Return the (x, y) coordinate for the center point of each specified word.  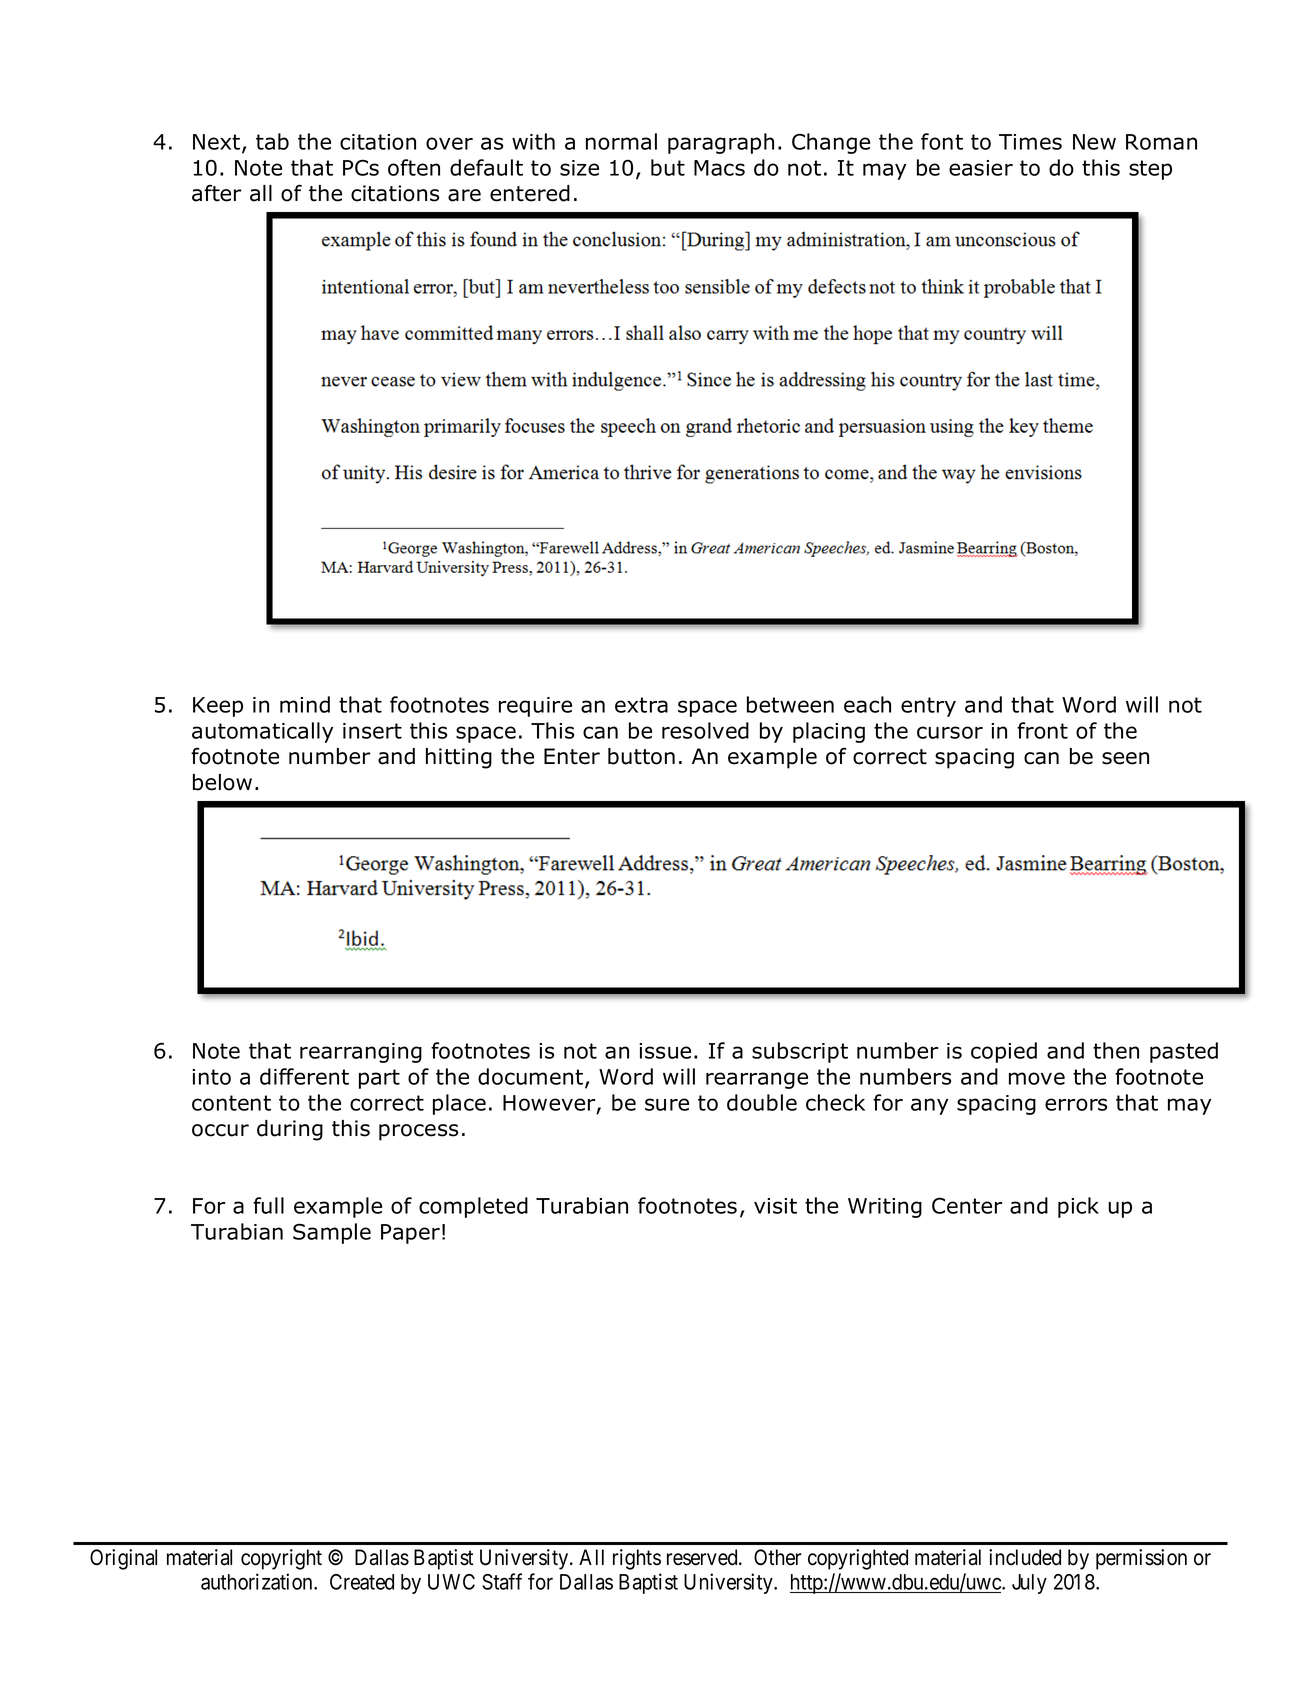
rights (637, 1559)
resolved (705, 730)
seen (1125, 758)
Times (1030, 142)
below (222, 782)
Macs (719, 168)
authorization (258, 1581)
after (216, 193)
